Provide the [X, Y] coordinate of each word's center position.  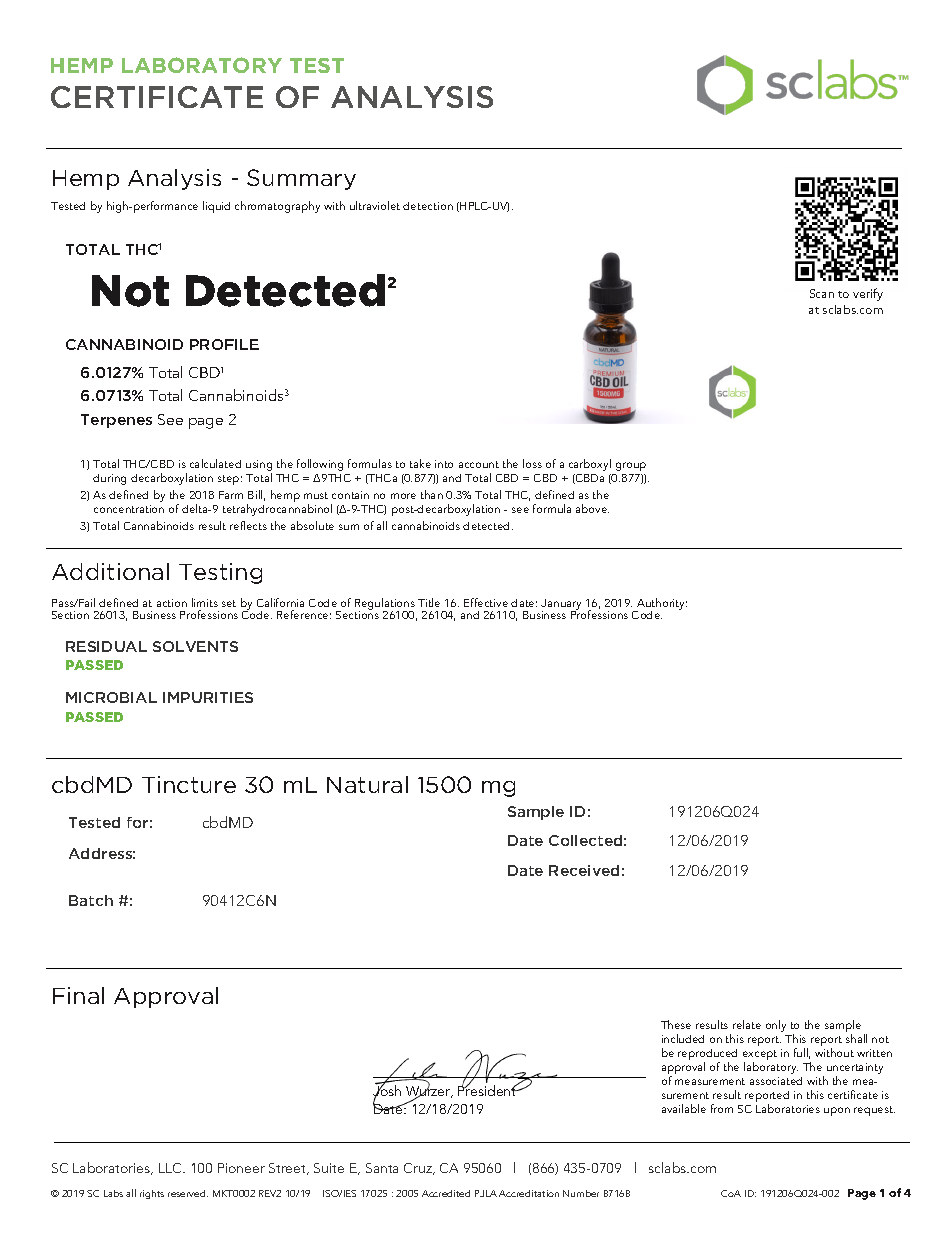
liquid [216, 207]
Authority [661, 605]
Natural [367, 784]
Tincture [189, 784]
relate [747, 1024]
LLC [171, 1168]
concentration [129, 509]
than [432, 494]
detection [428, 206]
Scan [822, 293]
